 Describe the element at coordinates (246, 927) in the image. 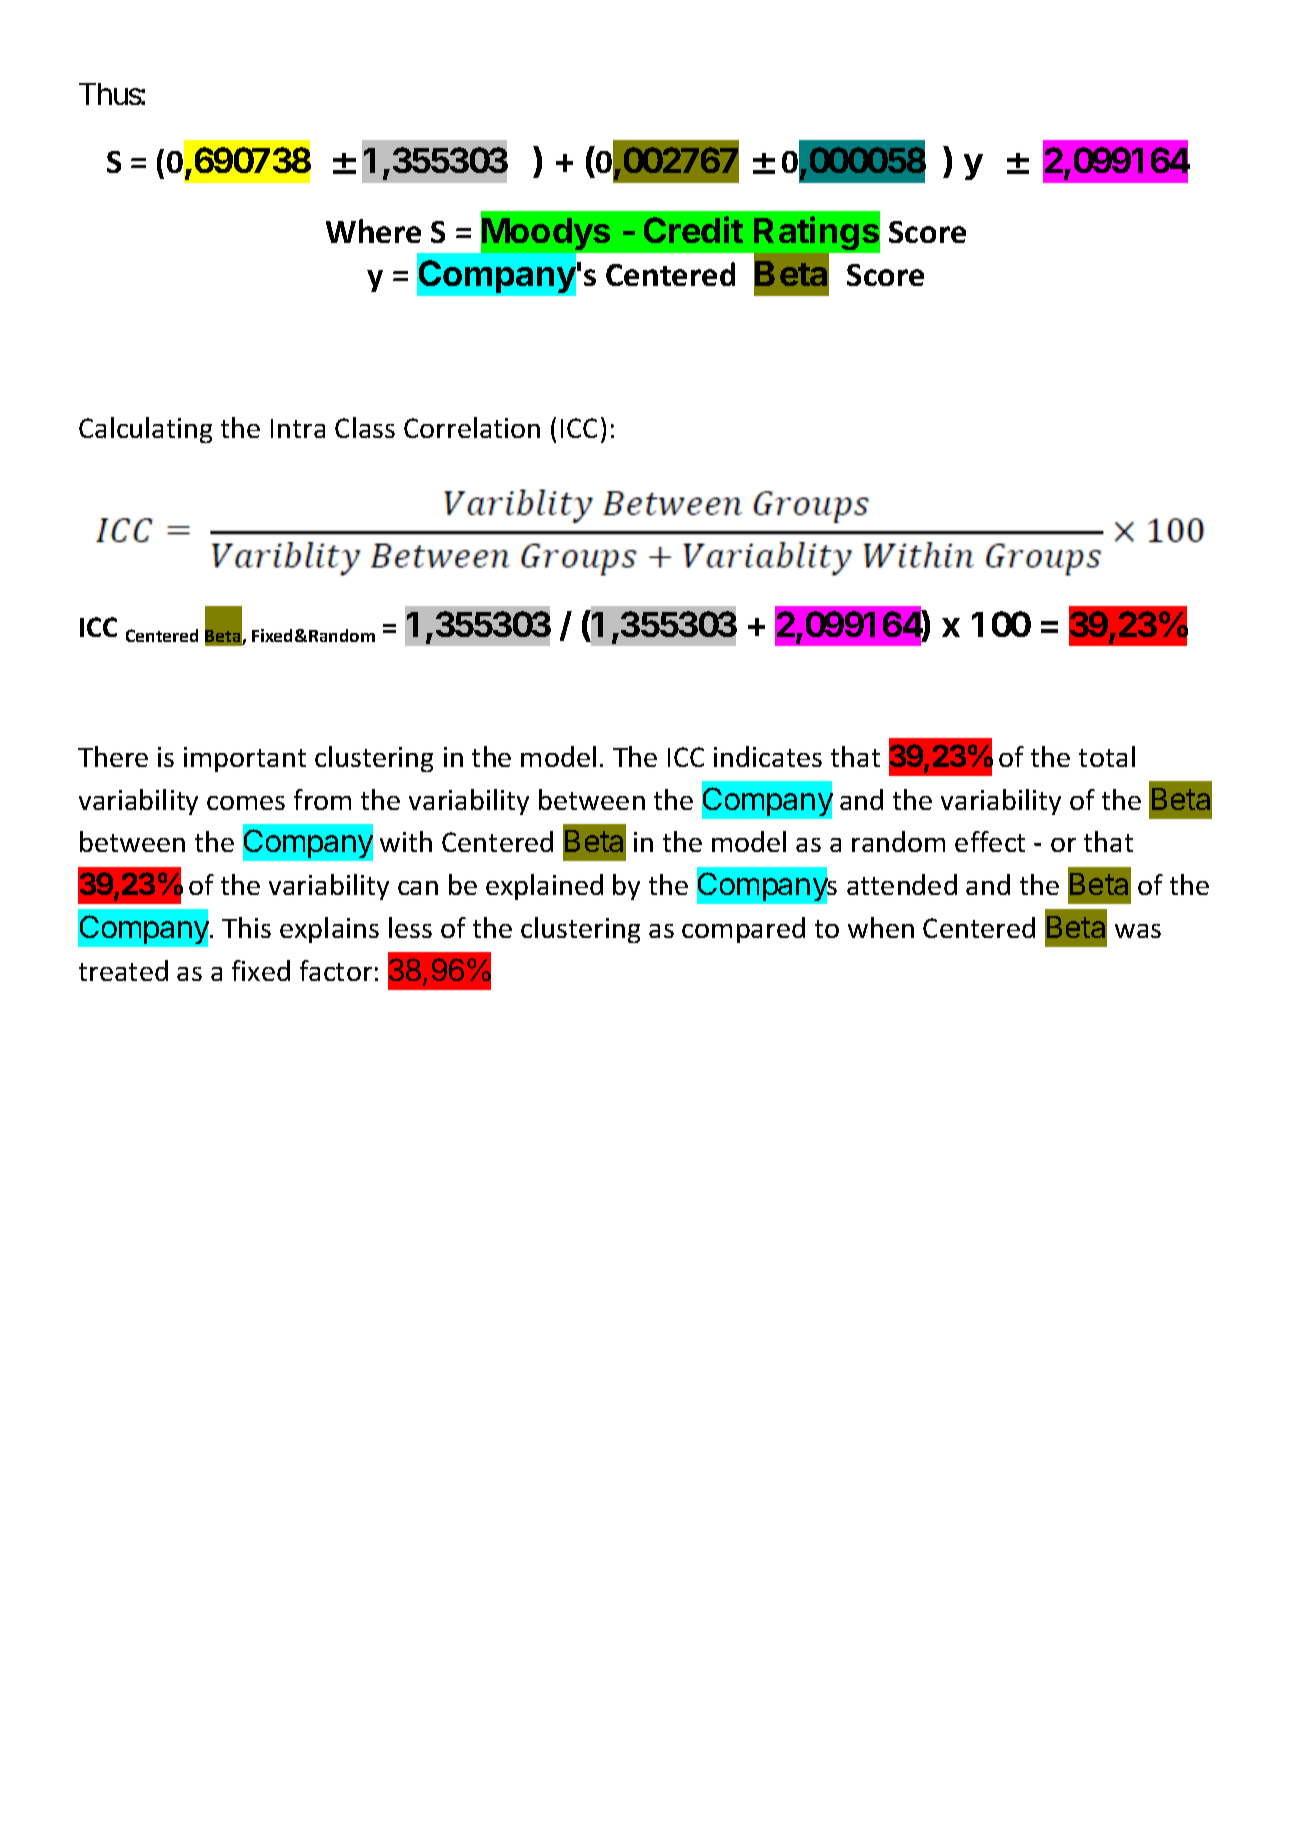

I see `This` at that location.
